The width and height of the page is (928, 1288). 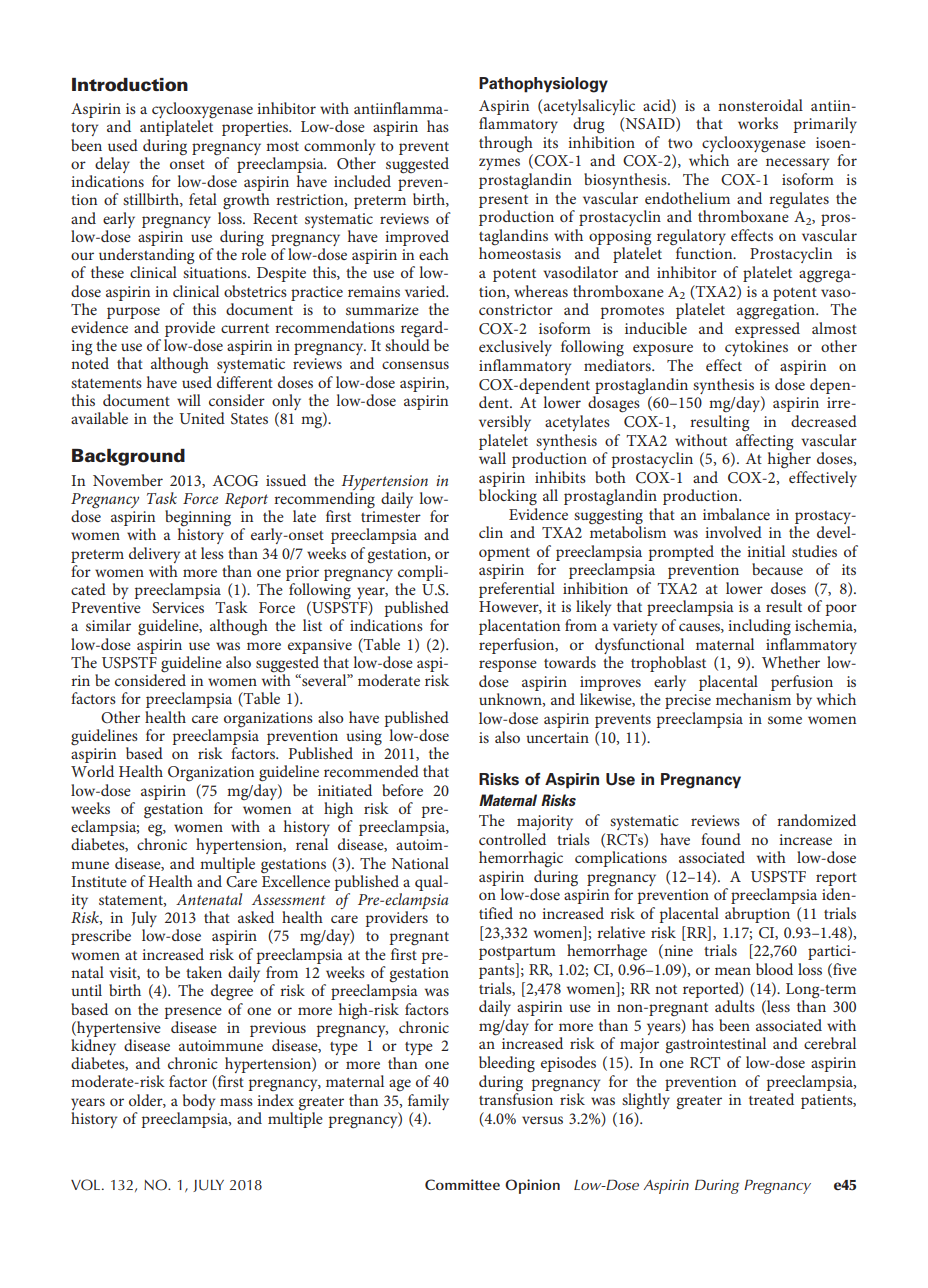 What do you see at coordinates (771, 1099) in the page?
I see `treated` at bounding box center [771, 1099].
